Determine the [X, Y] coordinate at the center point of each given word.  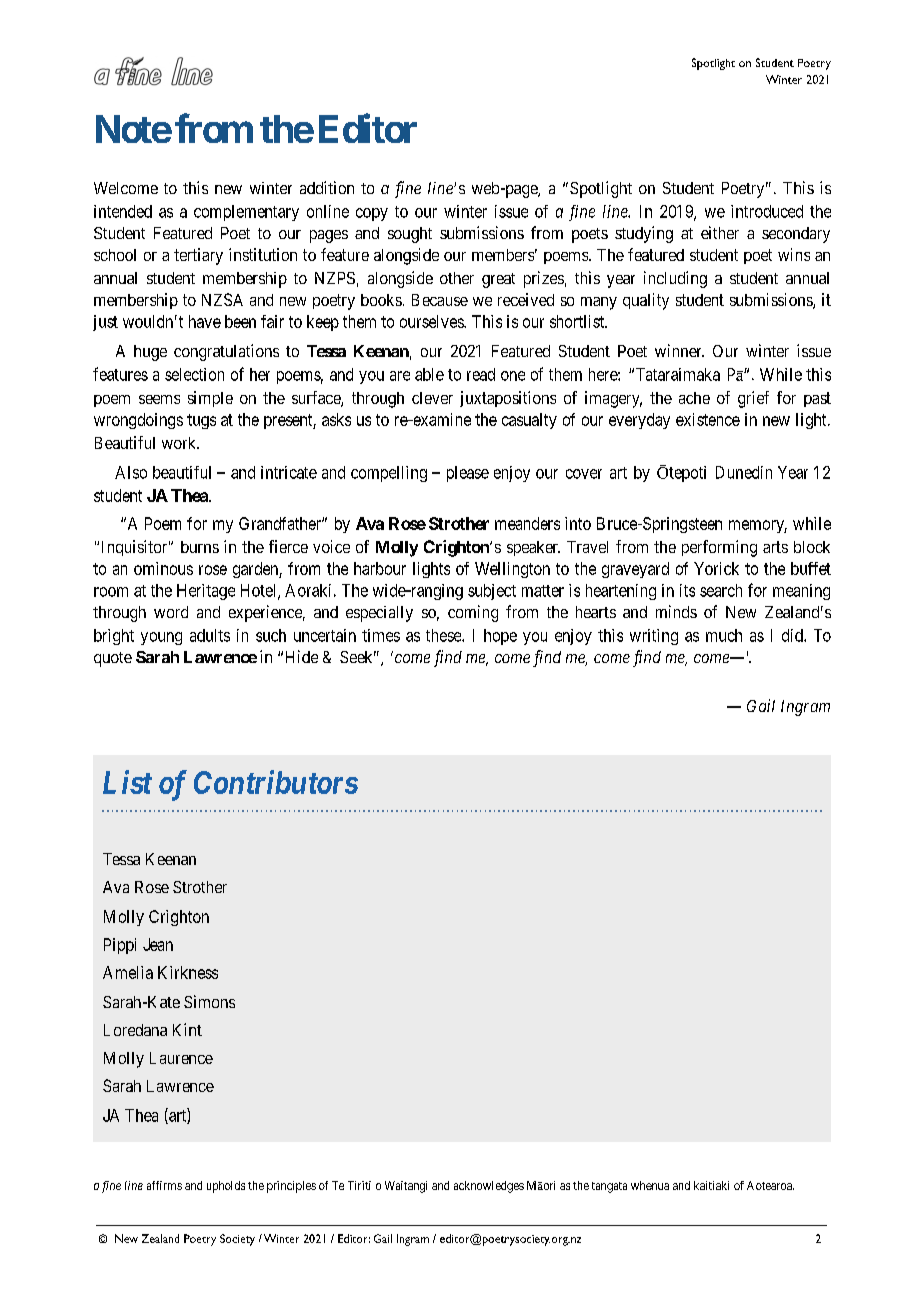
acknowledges [489, 1187]
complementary [246, 213]
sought [410, 235]
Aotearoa [770, 1185]
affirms [164, 1185]
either [720, 232]
